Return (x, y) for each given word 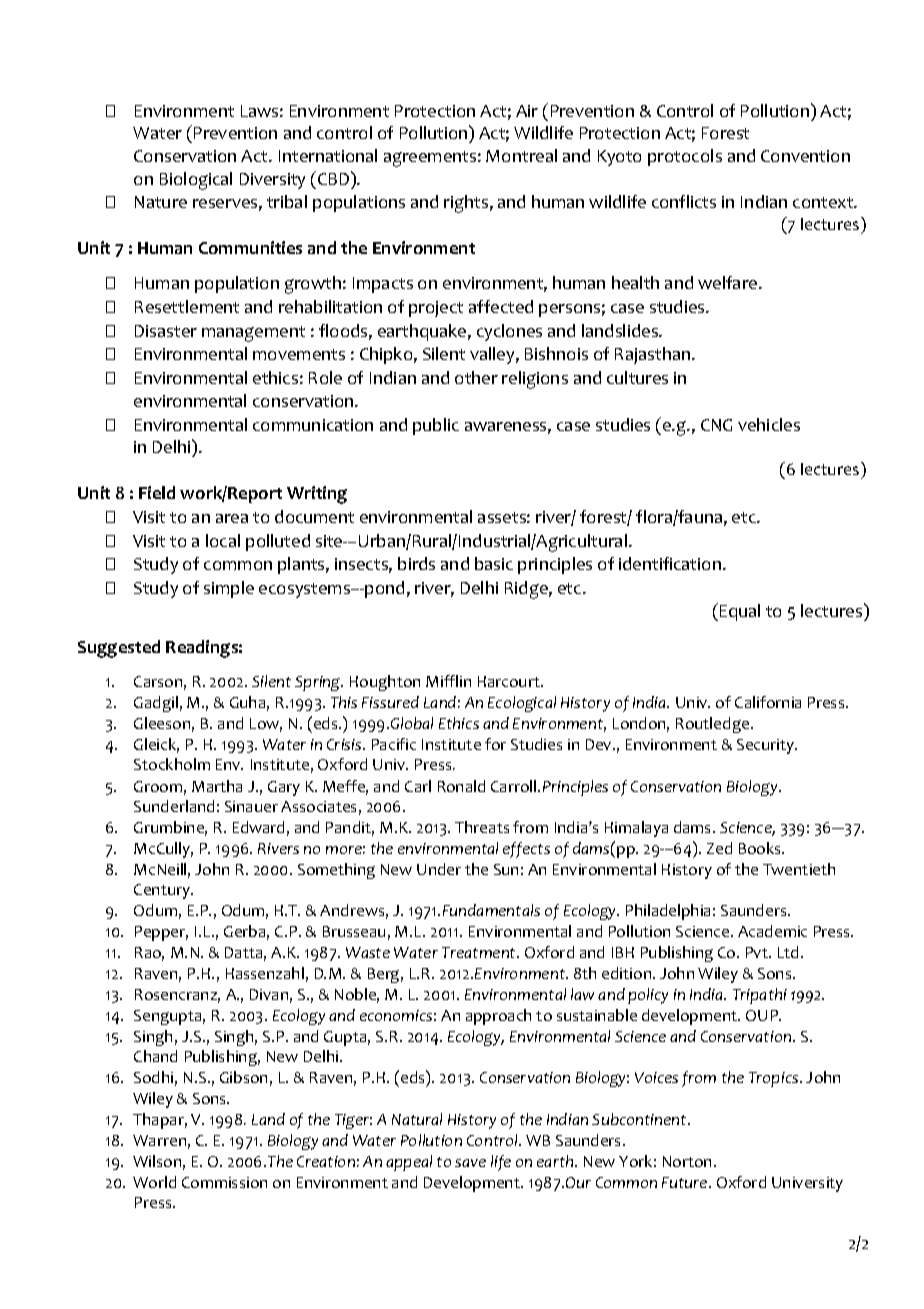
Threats (482, 827)
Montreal (521, 155)
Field (157, 492)
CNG (716, 425)
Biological (196, 181)
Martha (217, 786)
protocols (685, 157)
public (436, 426)
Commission (224, 1182)
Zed (719, 848)
